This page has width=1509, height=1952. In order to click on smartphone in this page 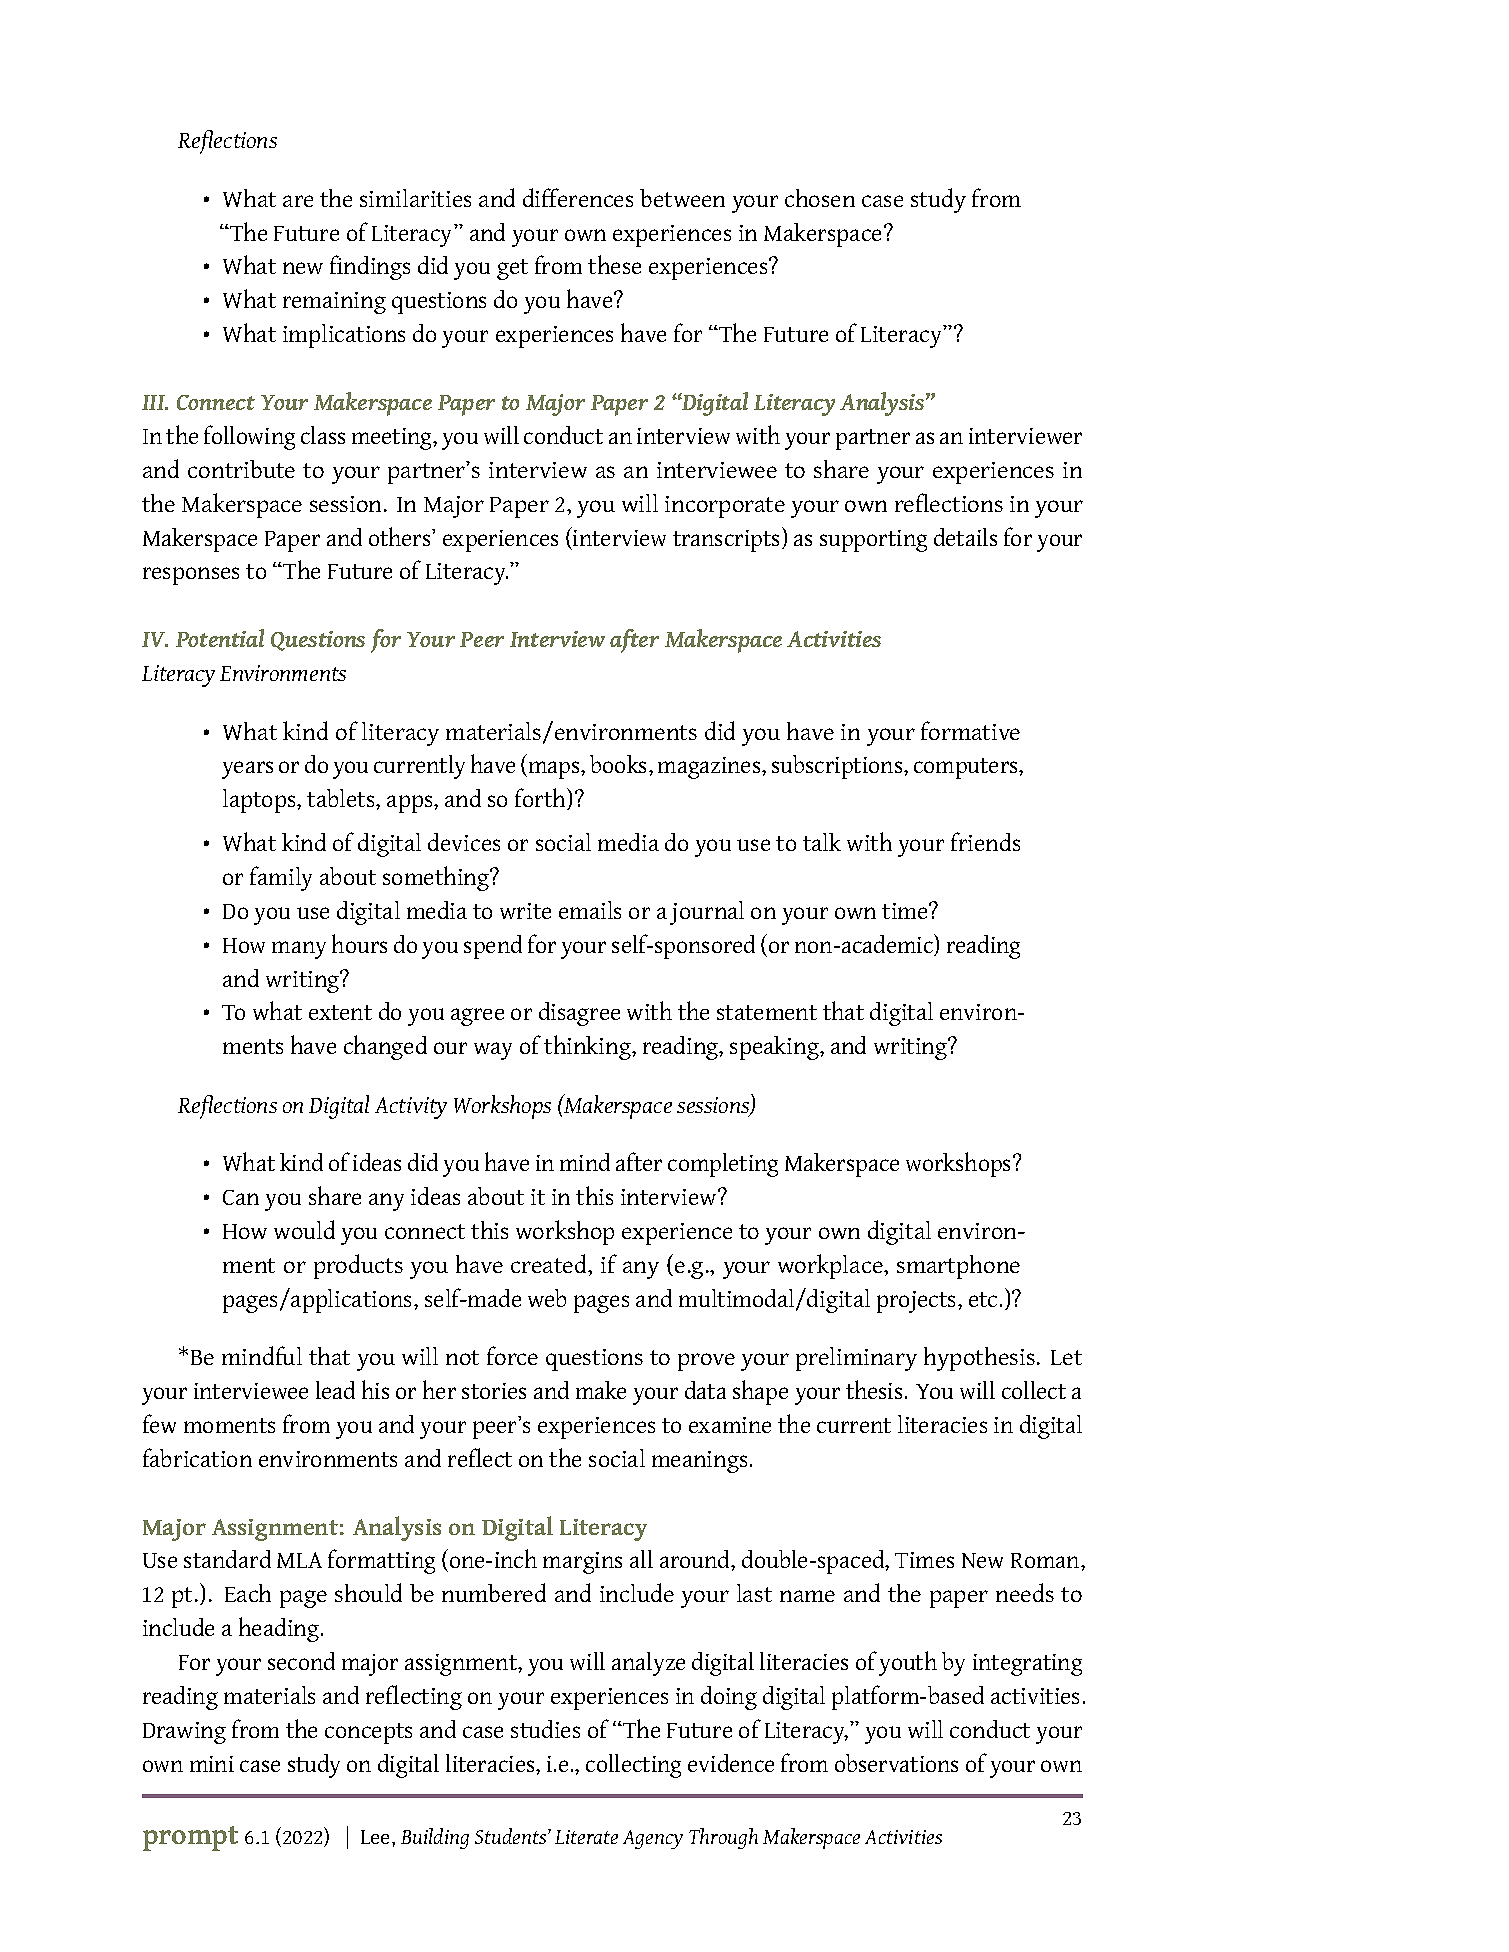, I will do `click(958, 1267)`.
